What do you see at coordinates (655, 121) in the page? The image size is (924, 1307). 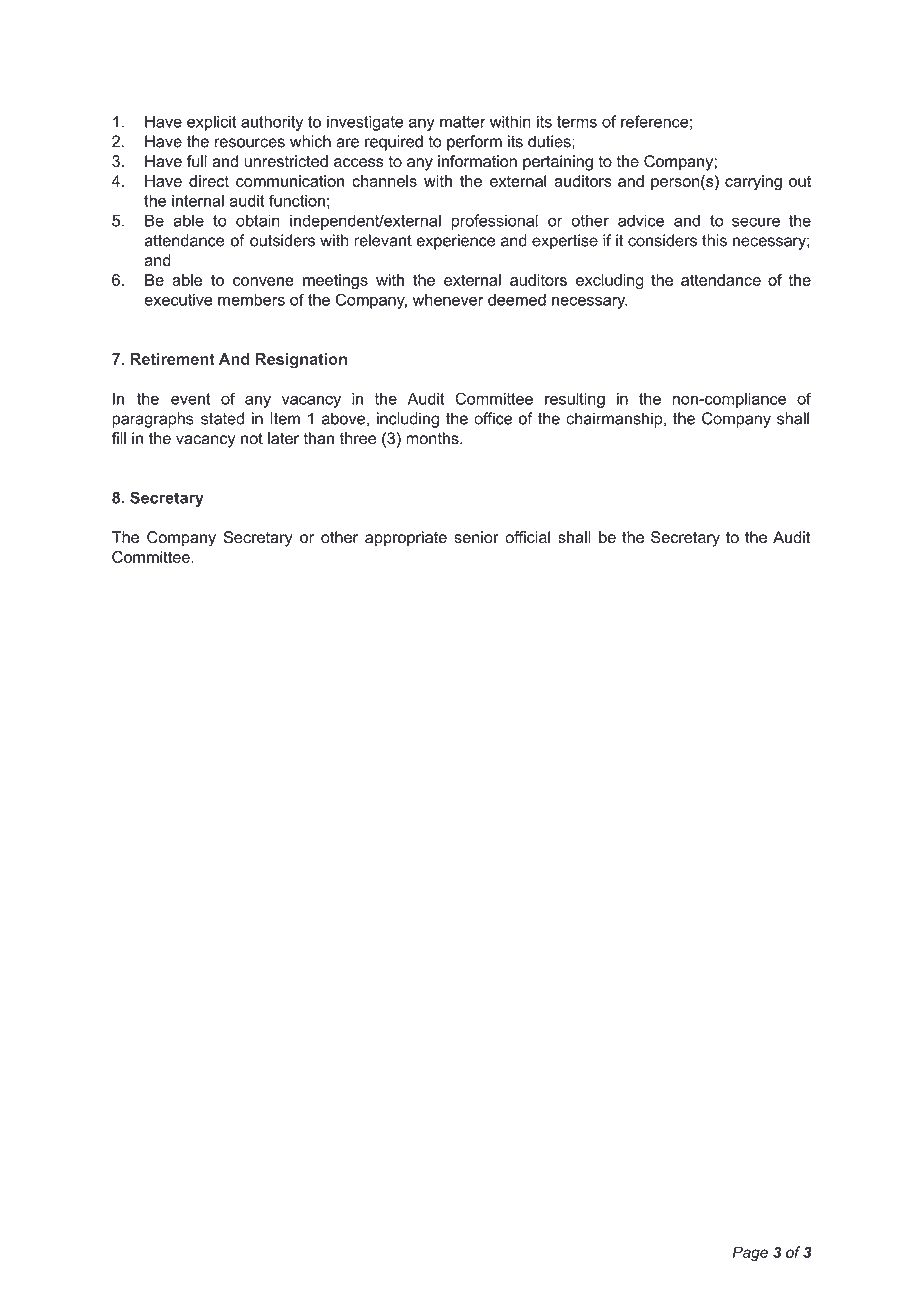 I see `reference` at bounding box center [655, 121].
